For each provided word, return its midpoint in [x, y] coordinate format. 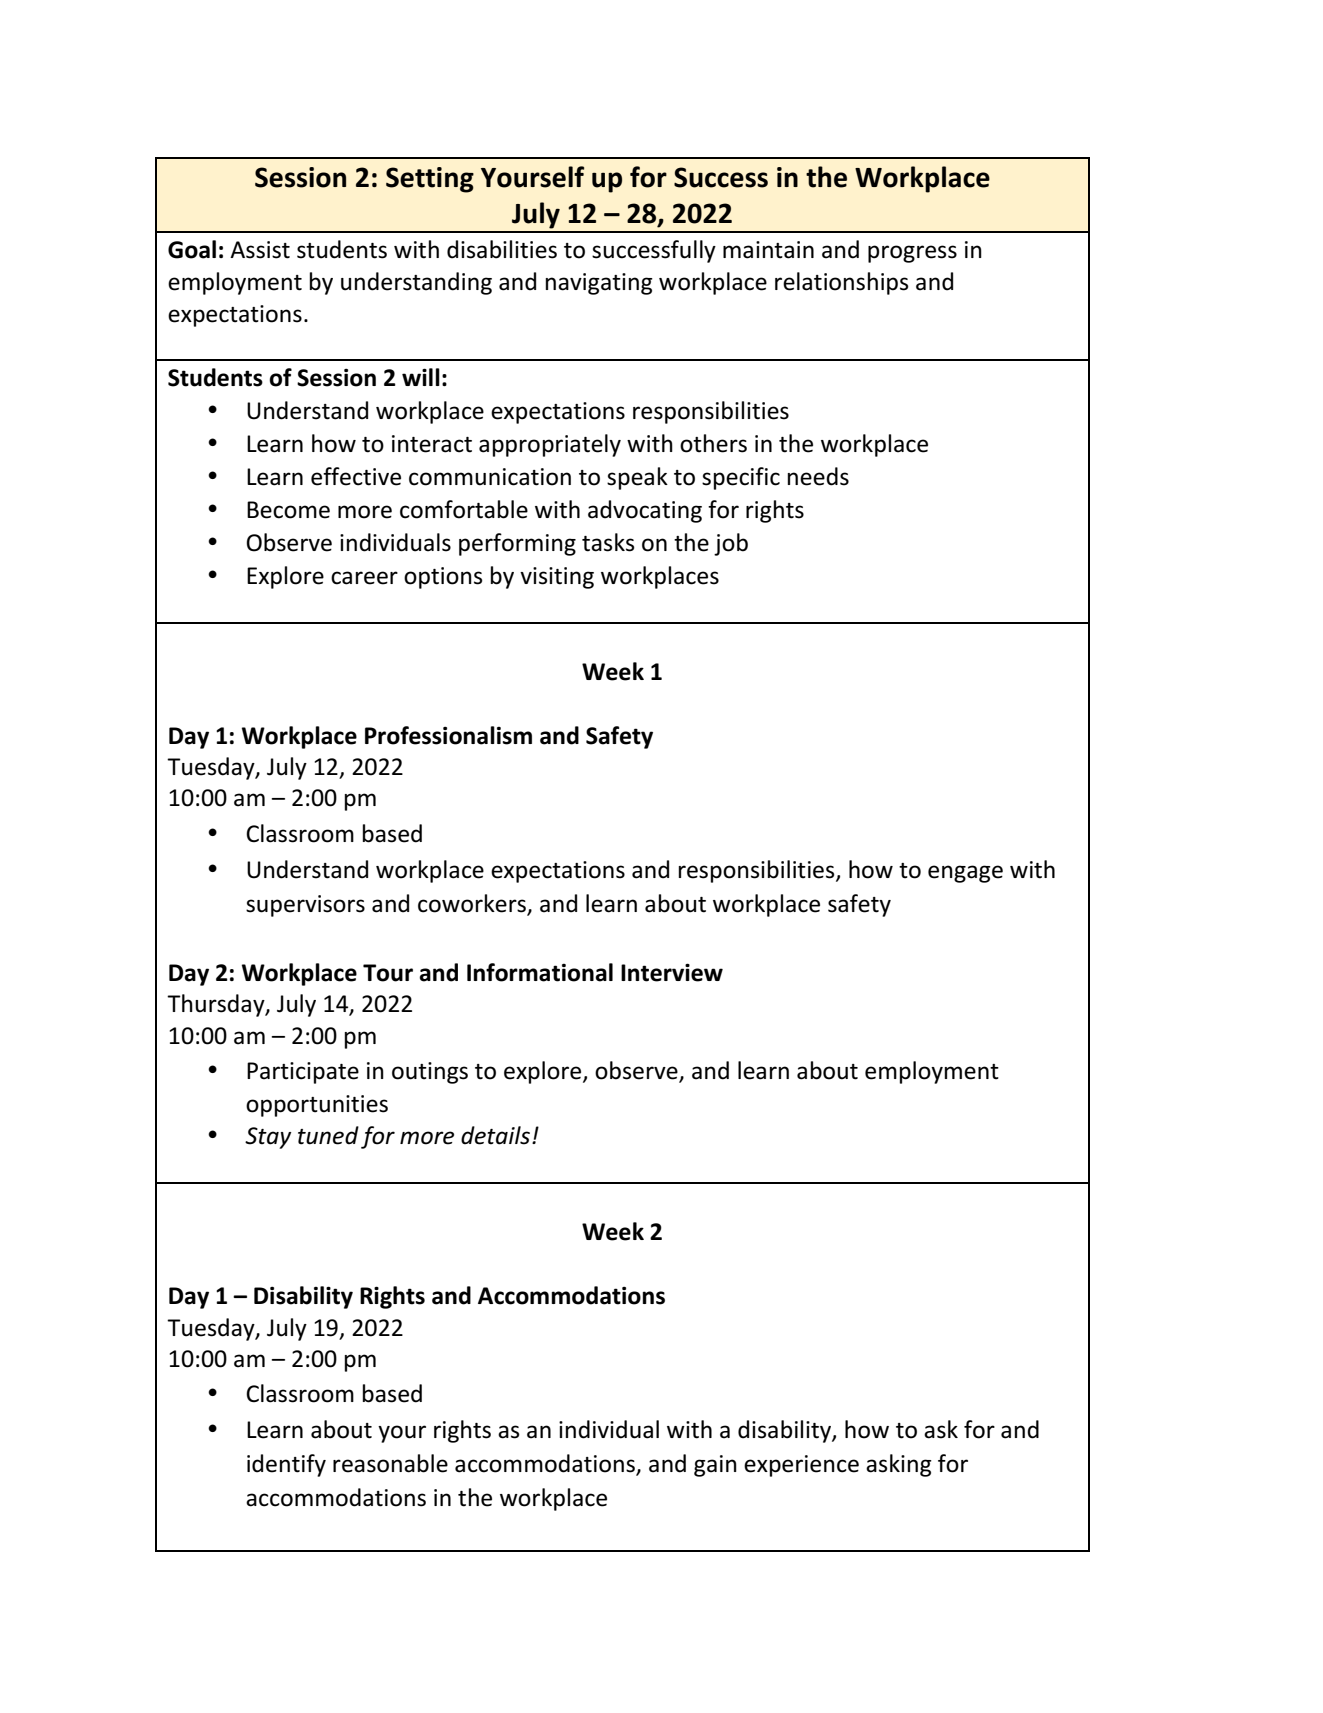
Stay [268, 1138]
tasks [608, 542]
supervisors [305, 906]
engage [965, 874]
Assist [260, 250]
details [495, 1135]
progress [912, 254]
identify [286, 1465]
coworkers [472, 903]
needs [818, 476]
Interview [672, 972]
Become [288, 510]
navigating [599, 284]
